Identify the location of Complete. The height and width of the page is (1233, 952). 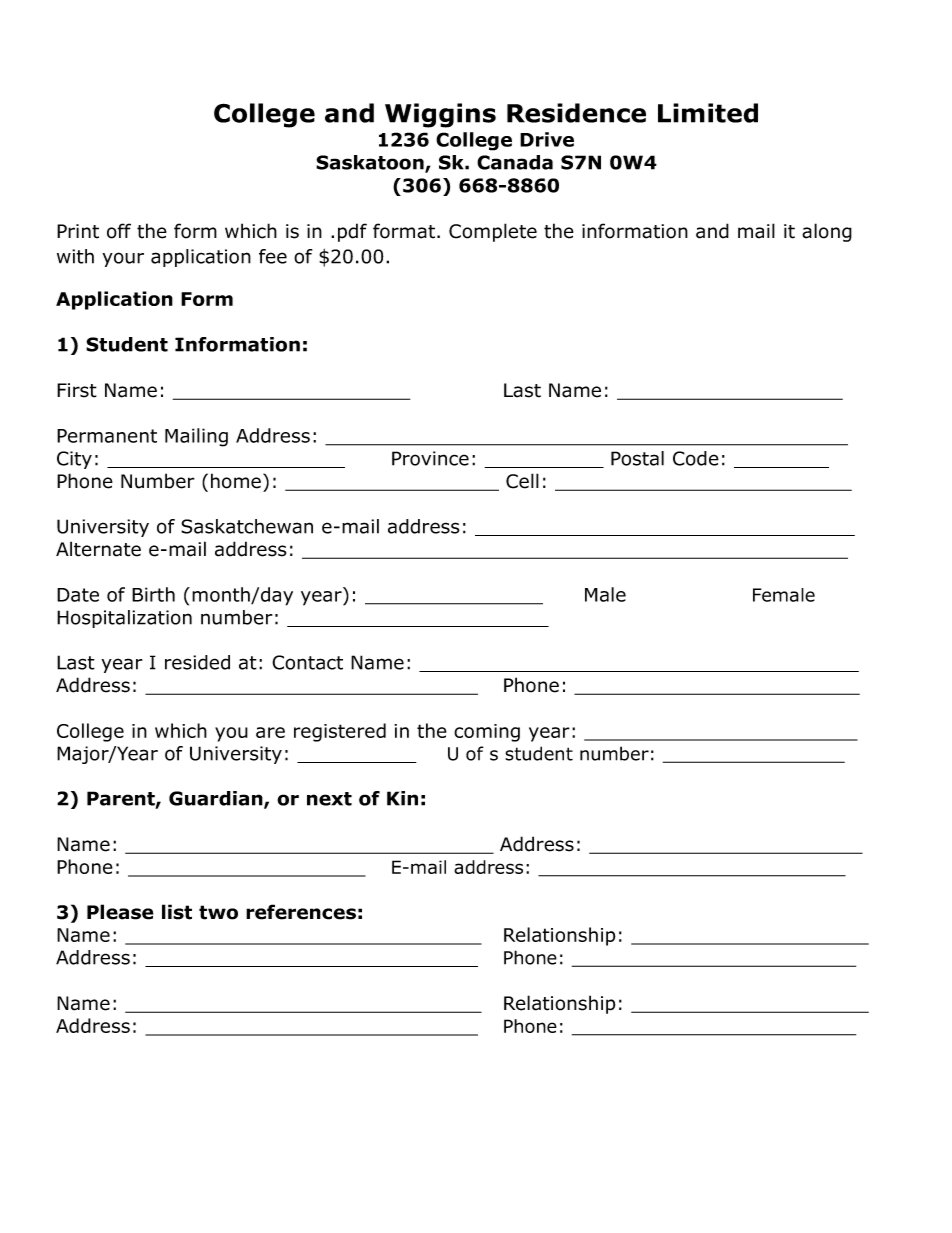
(493, 232).
